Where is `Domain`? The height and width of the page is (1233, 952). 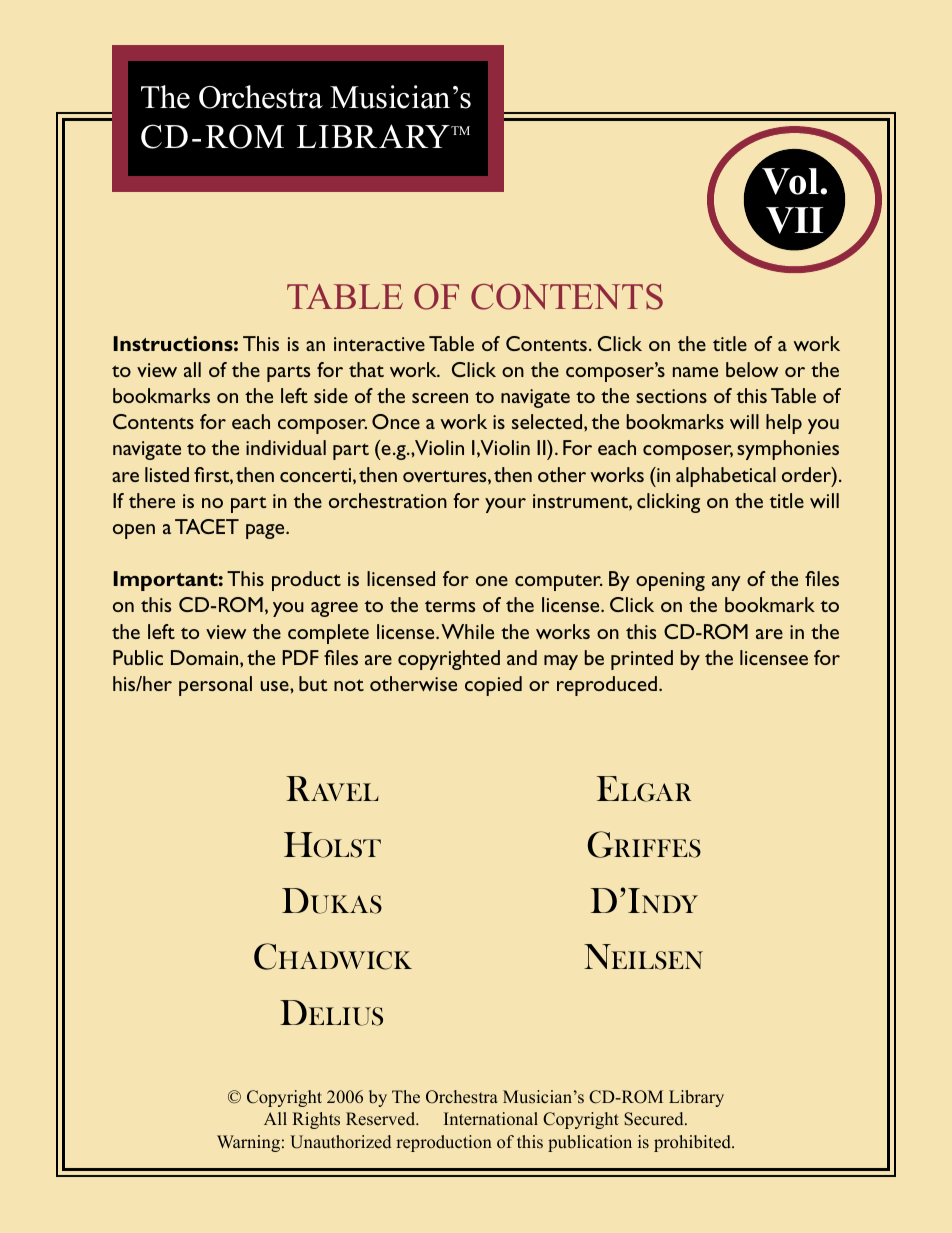 Domain is located at coordinates (206, 657).
